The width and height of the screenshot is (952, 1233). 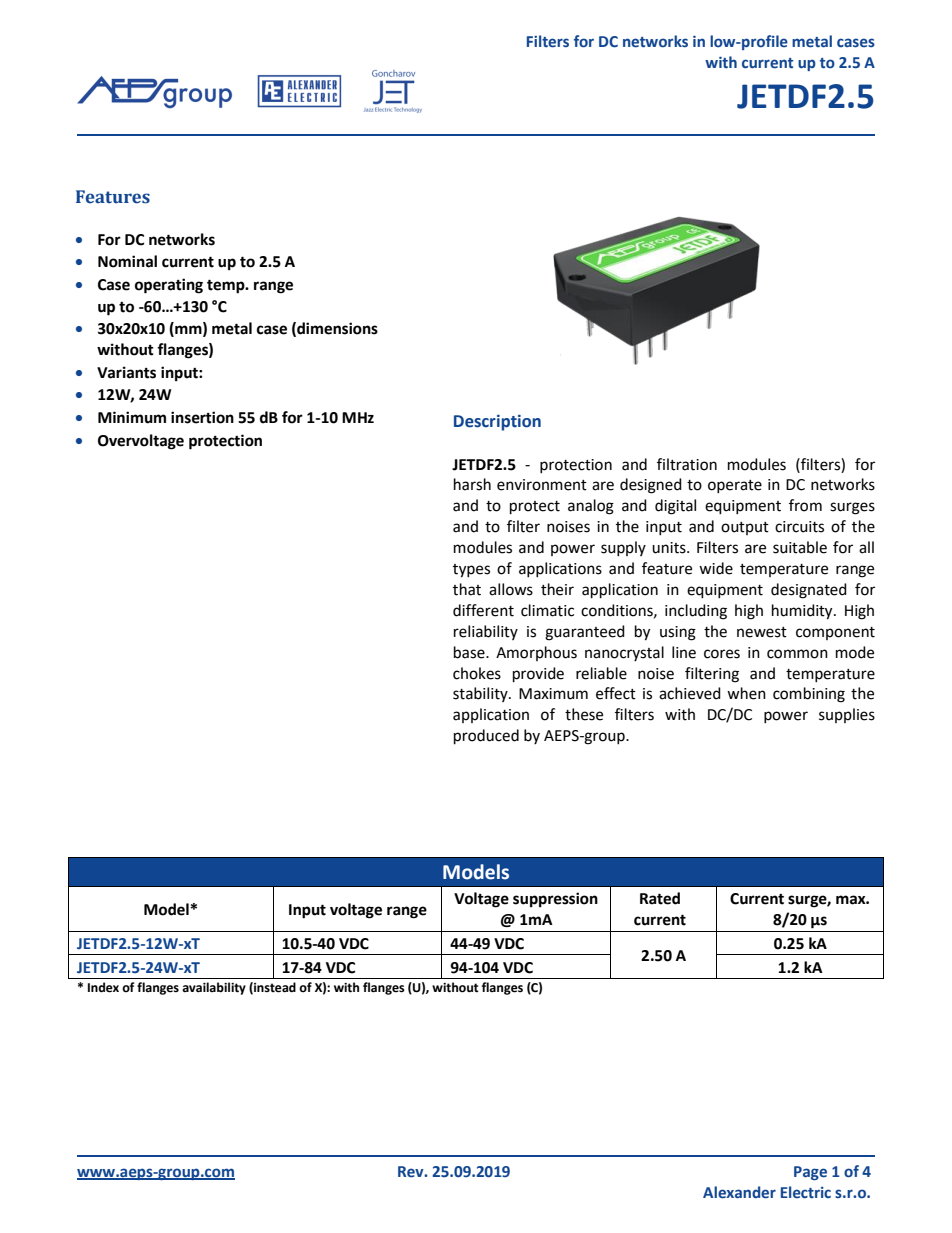 What do you see at coordinates (687, 464) in the screenshot?
I see `filtration` at bounding box center [687, 464].
